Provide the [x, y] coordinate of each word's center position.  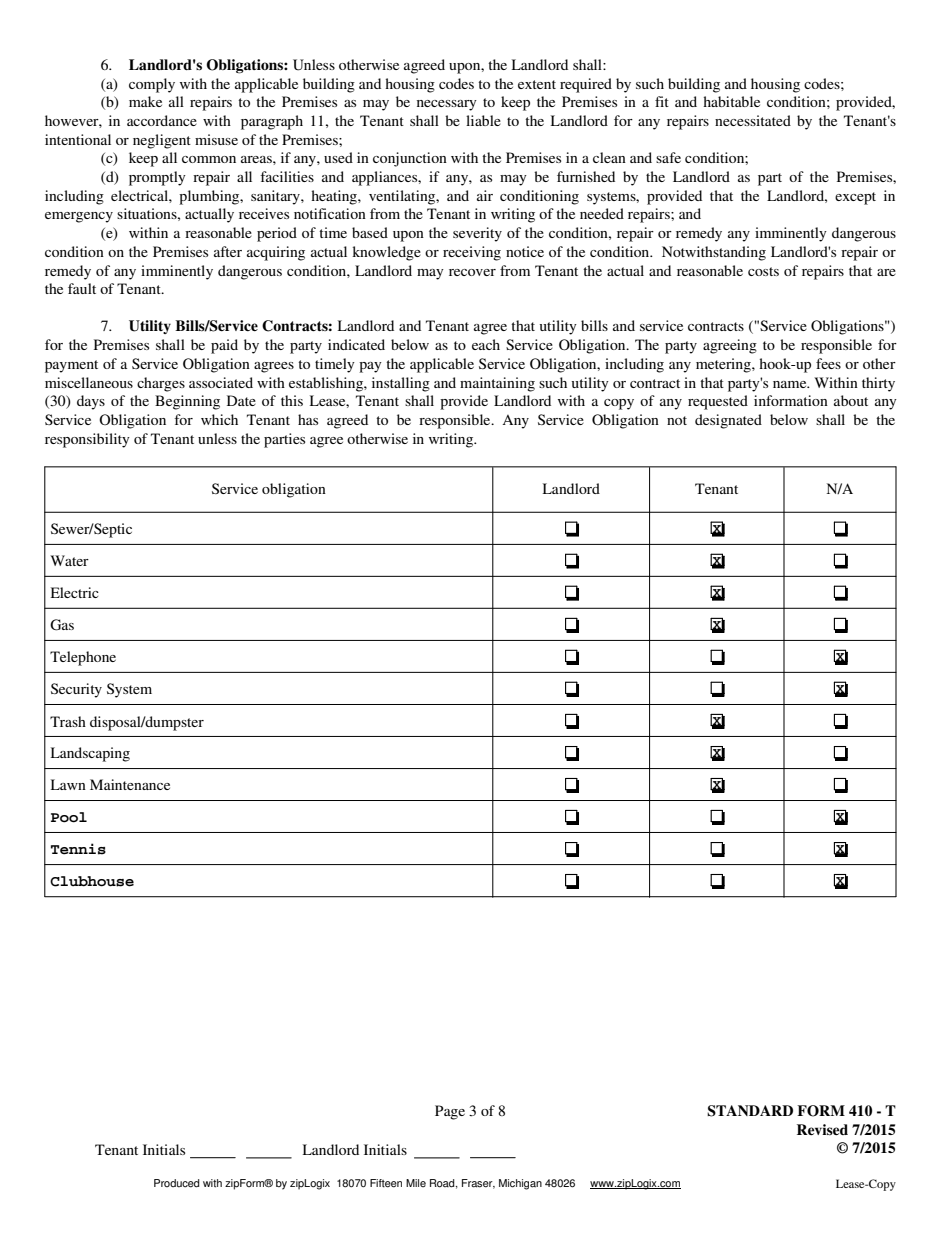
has [308, 419]
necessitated [753, 120]
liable [483, 120]
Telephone [83, 658]
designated [728, 421]
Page [450, 1112]
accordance [162, 120]
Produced [177, 1183]
